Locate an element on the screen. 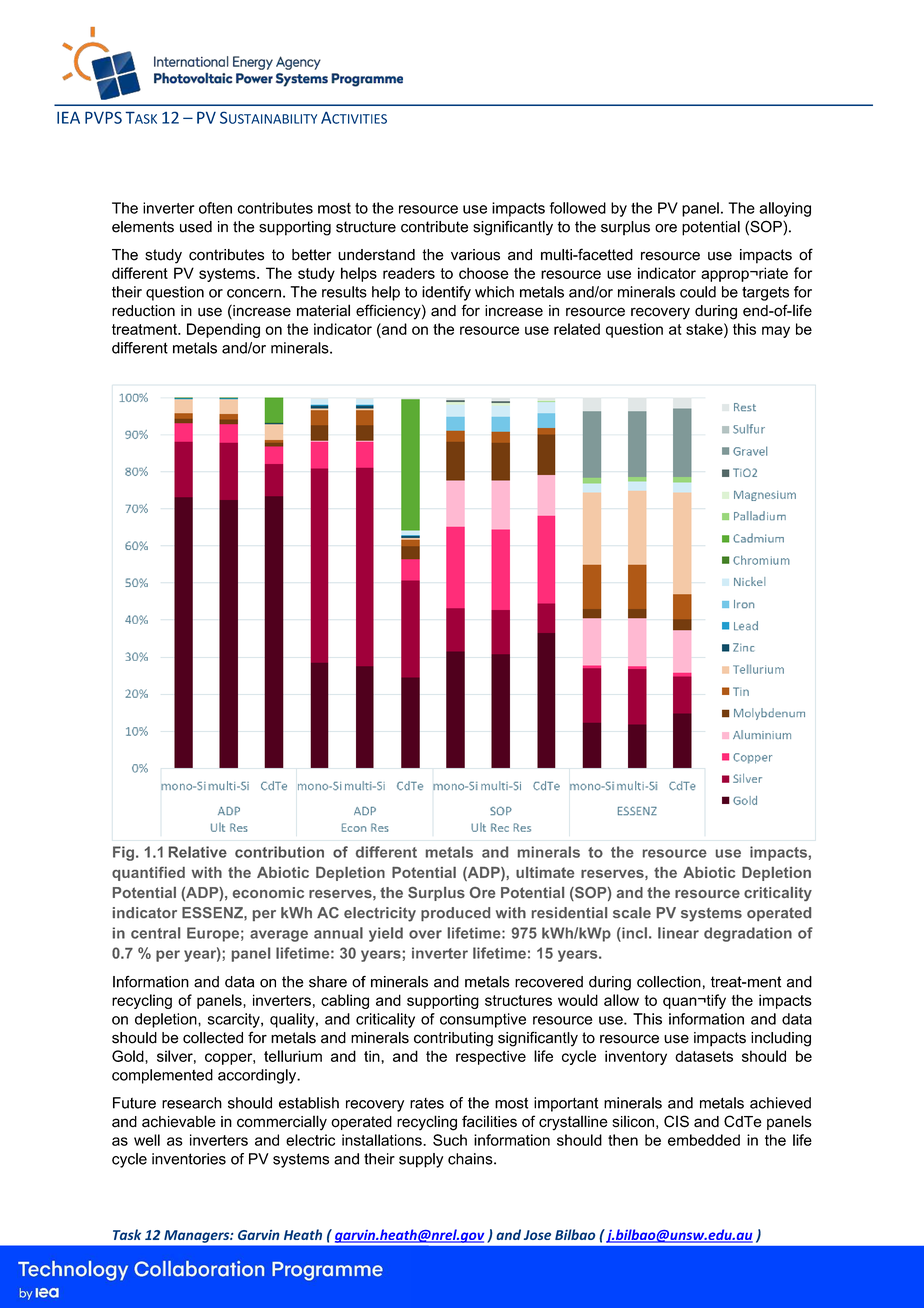 The width and height of the screenshot is (924, 1308). alloying is located at coordinates (785, 209).
